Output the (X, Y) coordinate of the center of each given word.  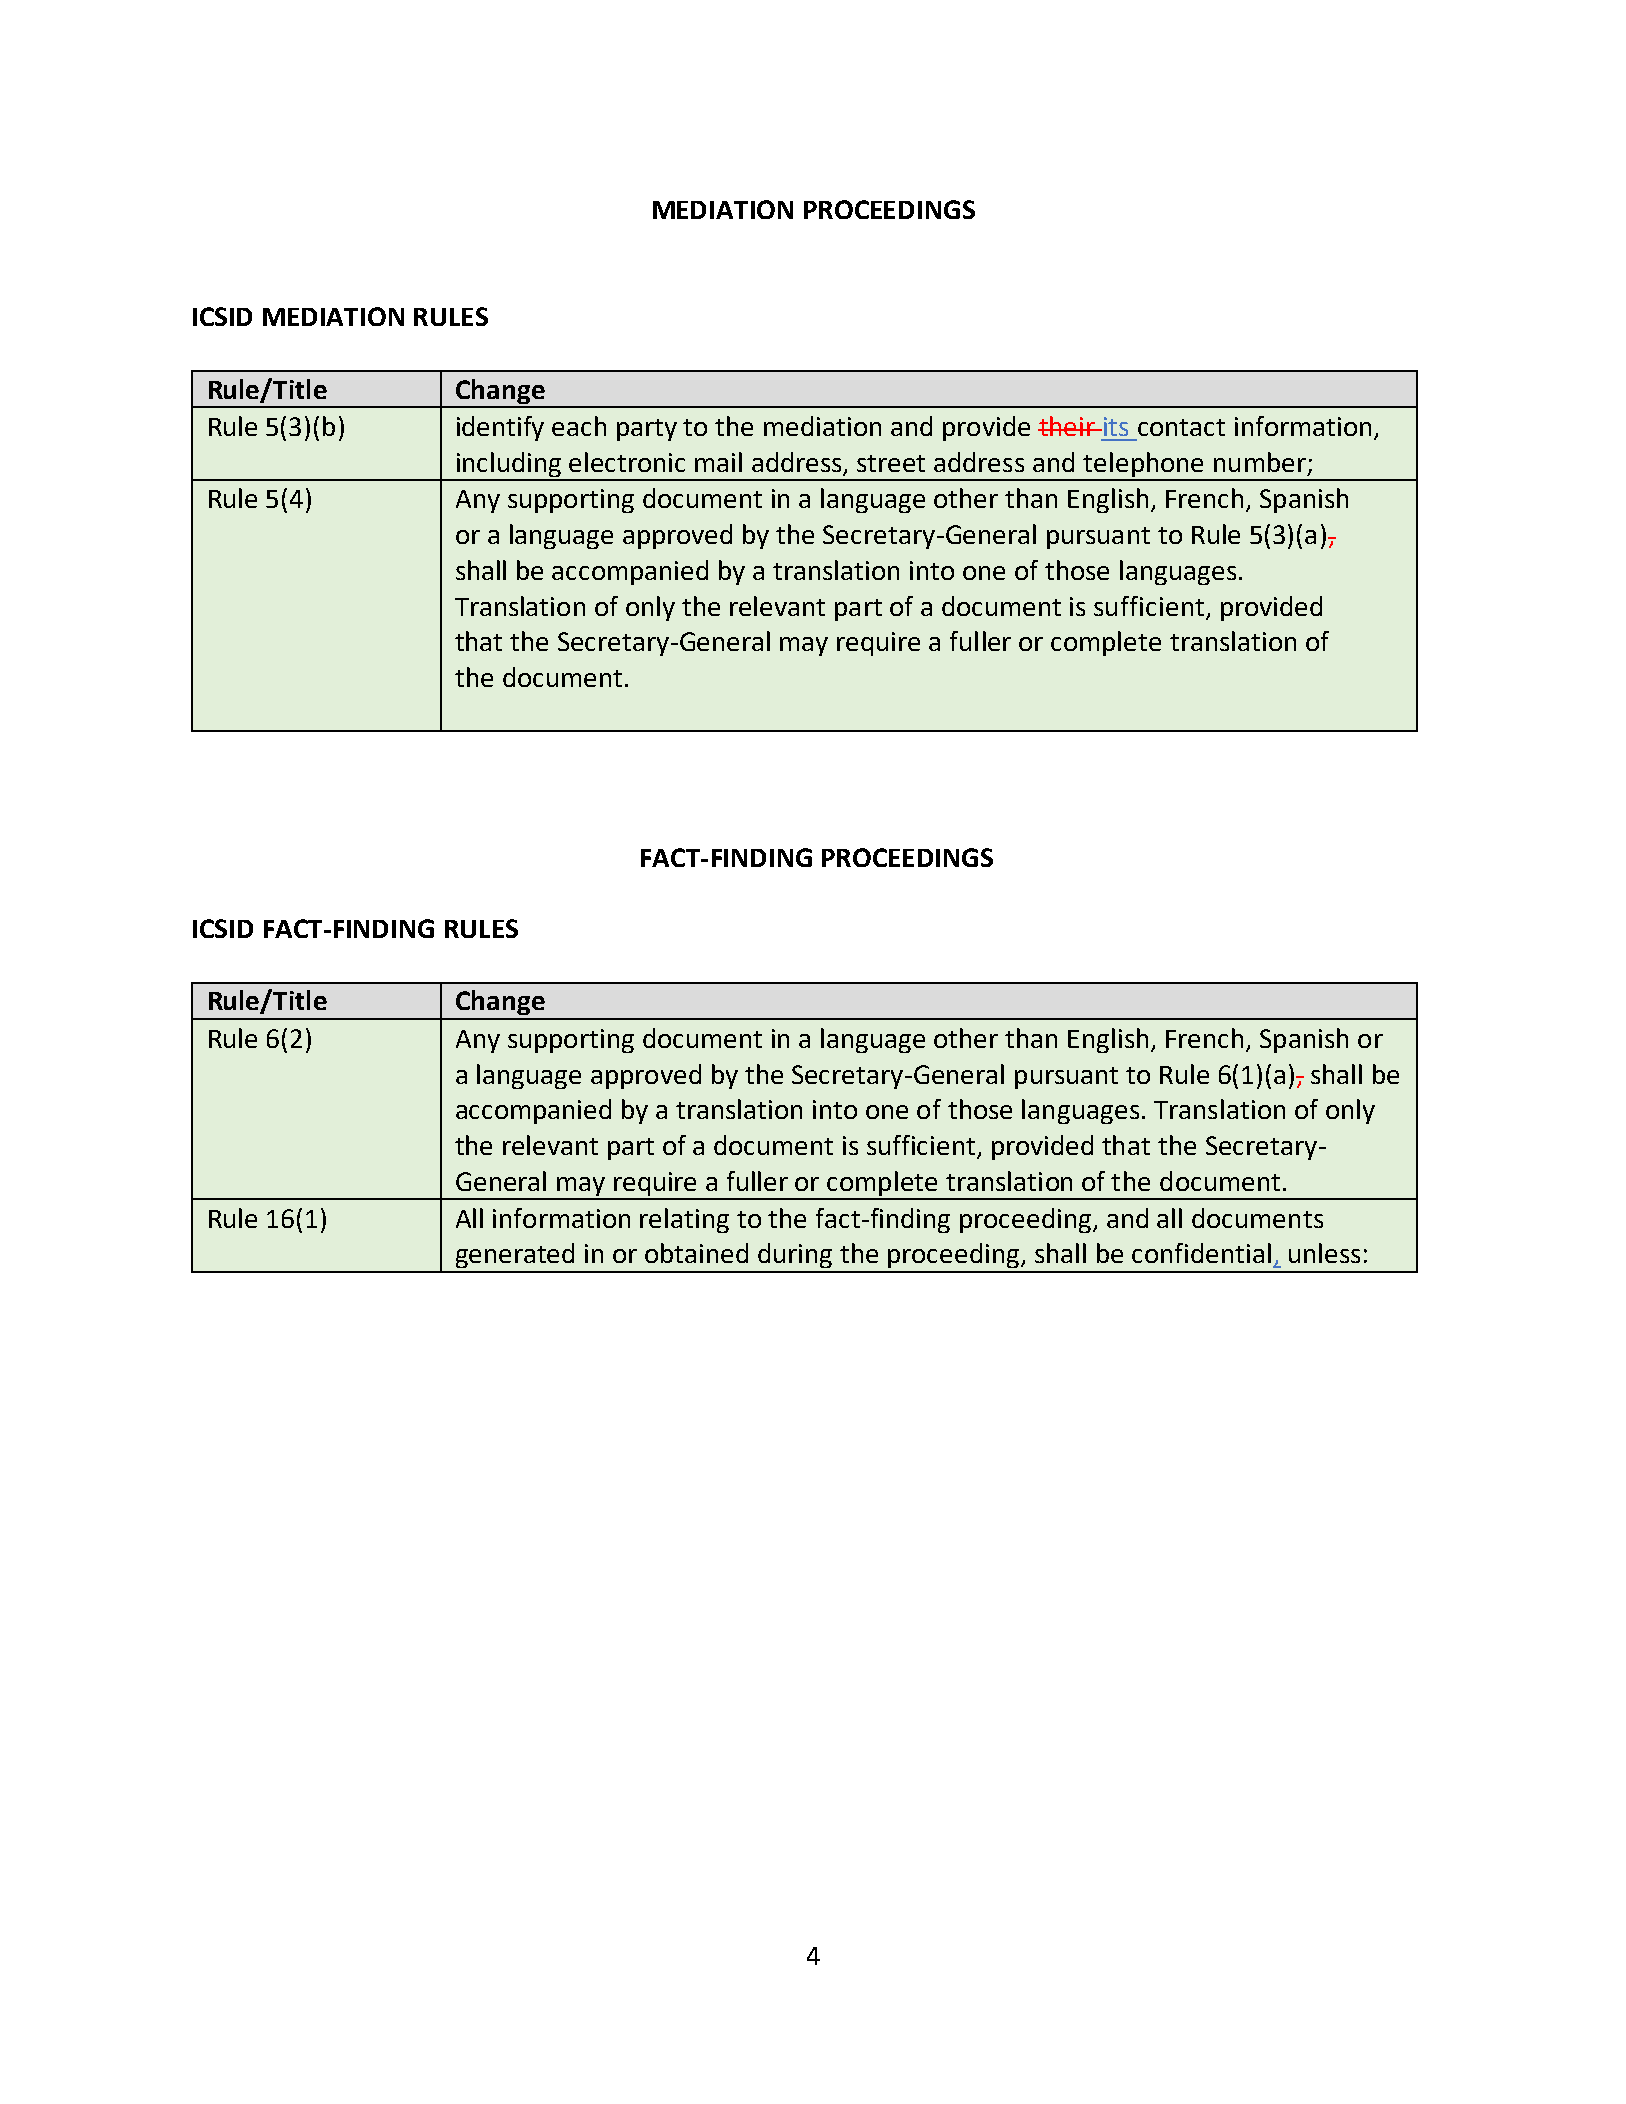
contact (1181, 427)
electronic (627, 462)
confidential (1201, 1253)
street (891, 463)
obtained (696, 1253)
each (579, 426)
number (1260, 462)
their (1067, 426)
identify (500, 428)
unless (1324, 1253)
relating (684, 1220)
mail (718, 462)
